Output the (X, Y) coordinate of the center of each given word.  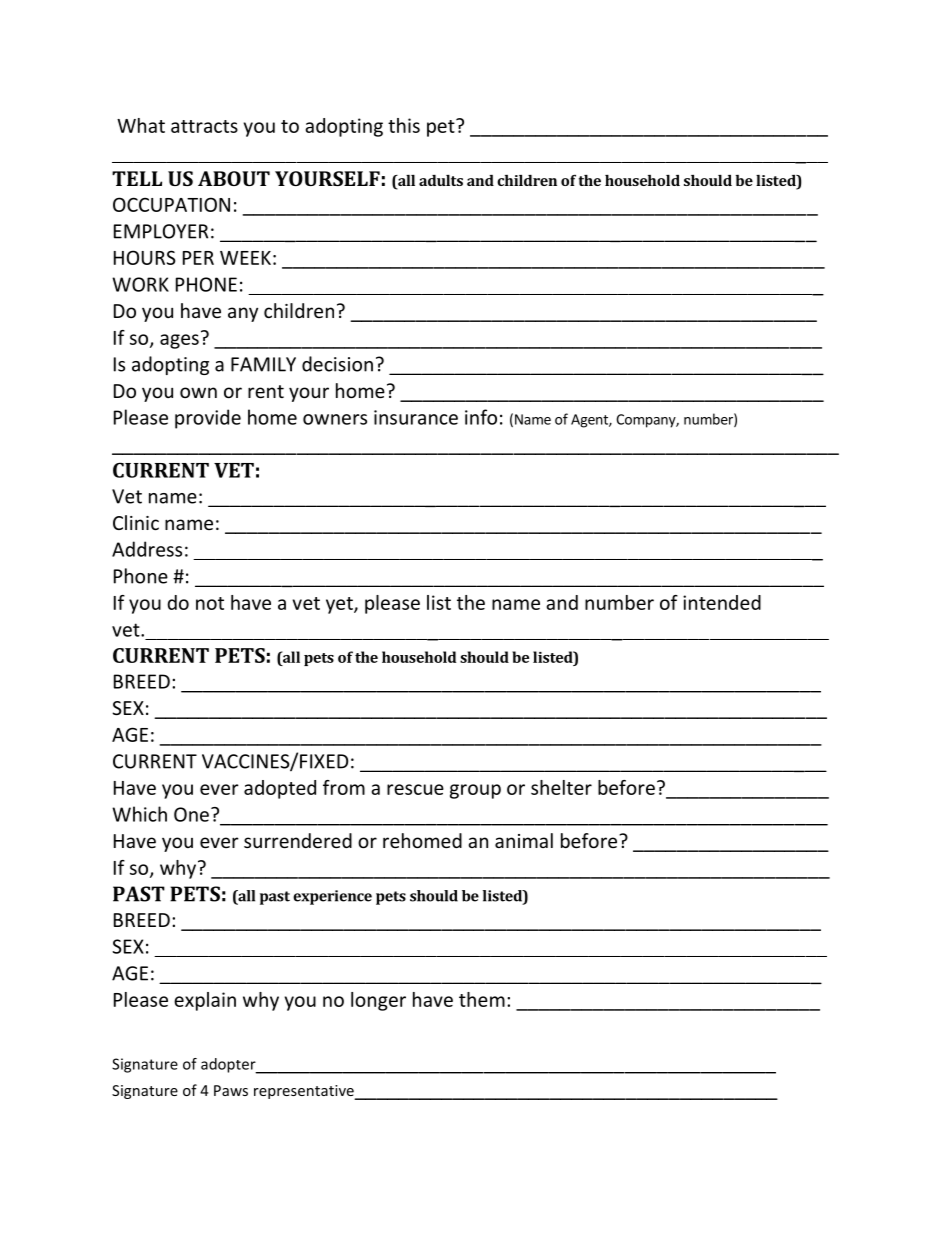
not (210, 603)
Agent (590, 421)
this (404, 125)
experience (332, 897)
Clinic (136, 522)
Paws (231, 1090)
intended (722, 602)
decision (337, 364)
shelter (561, 787)
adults (441, 180)
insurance (416, 417)
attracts (204, 126)
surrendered (298, 840)
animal (524, 840)
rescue (415, 789)
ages (179, 341)
